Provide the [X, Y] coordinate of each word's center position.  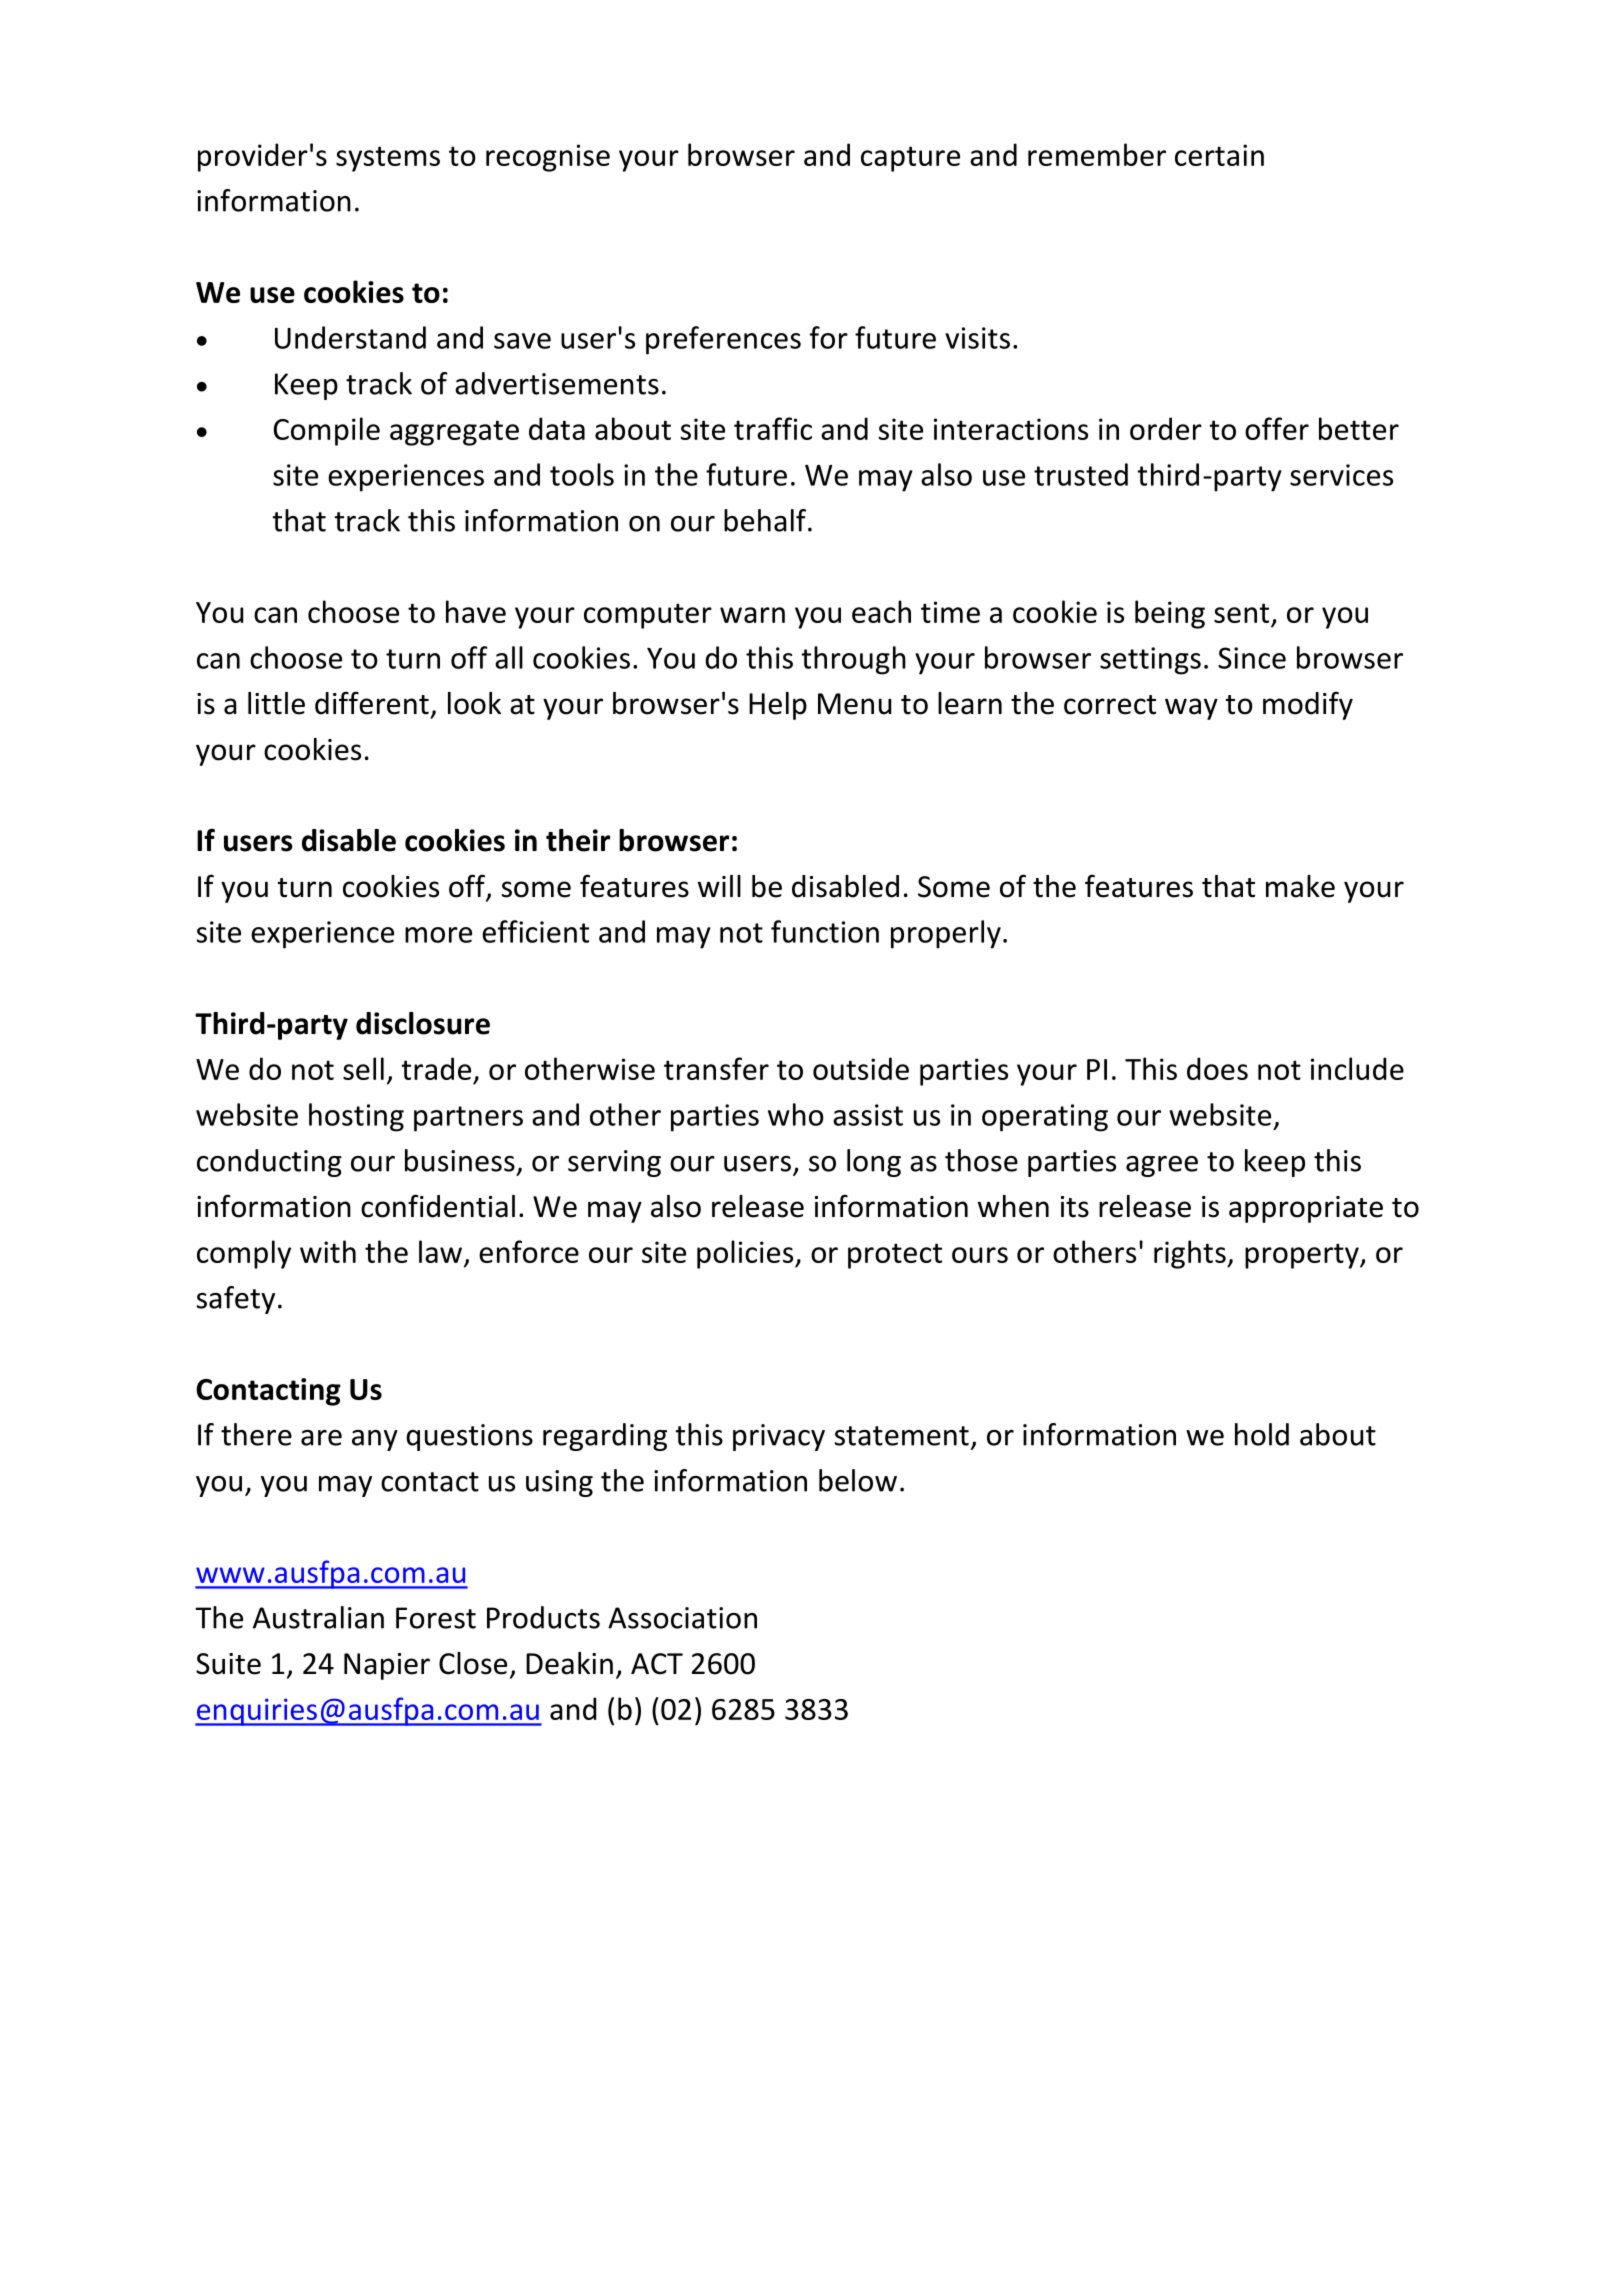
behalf [765, 520]
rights [1191, 1254]
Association [682, 1618]
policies [746, 1254]
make [1300, 886]
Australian [318, 1617]
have [476, 611]
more [438, 935]
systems [388, 159]
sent [1243, 614]
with [328, 1251]
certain [1219, 155]
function [825, 931]
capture [910, 159]
